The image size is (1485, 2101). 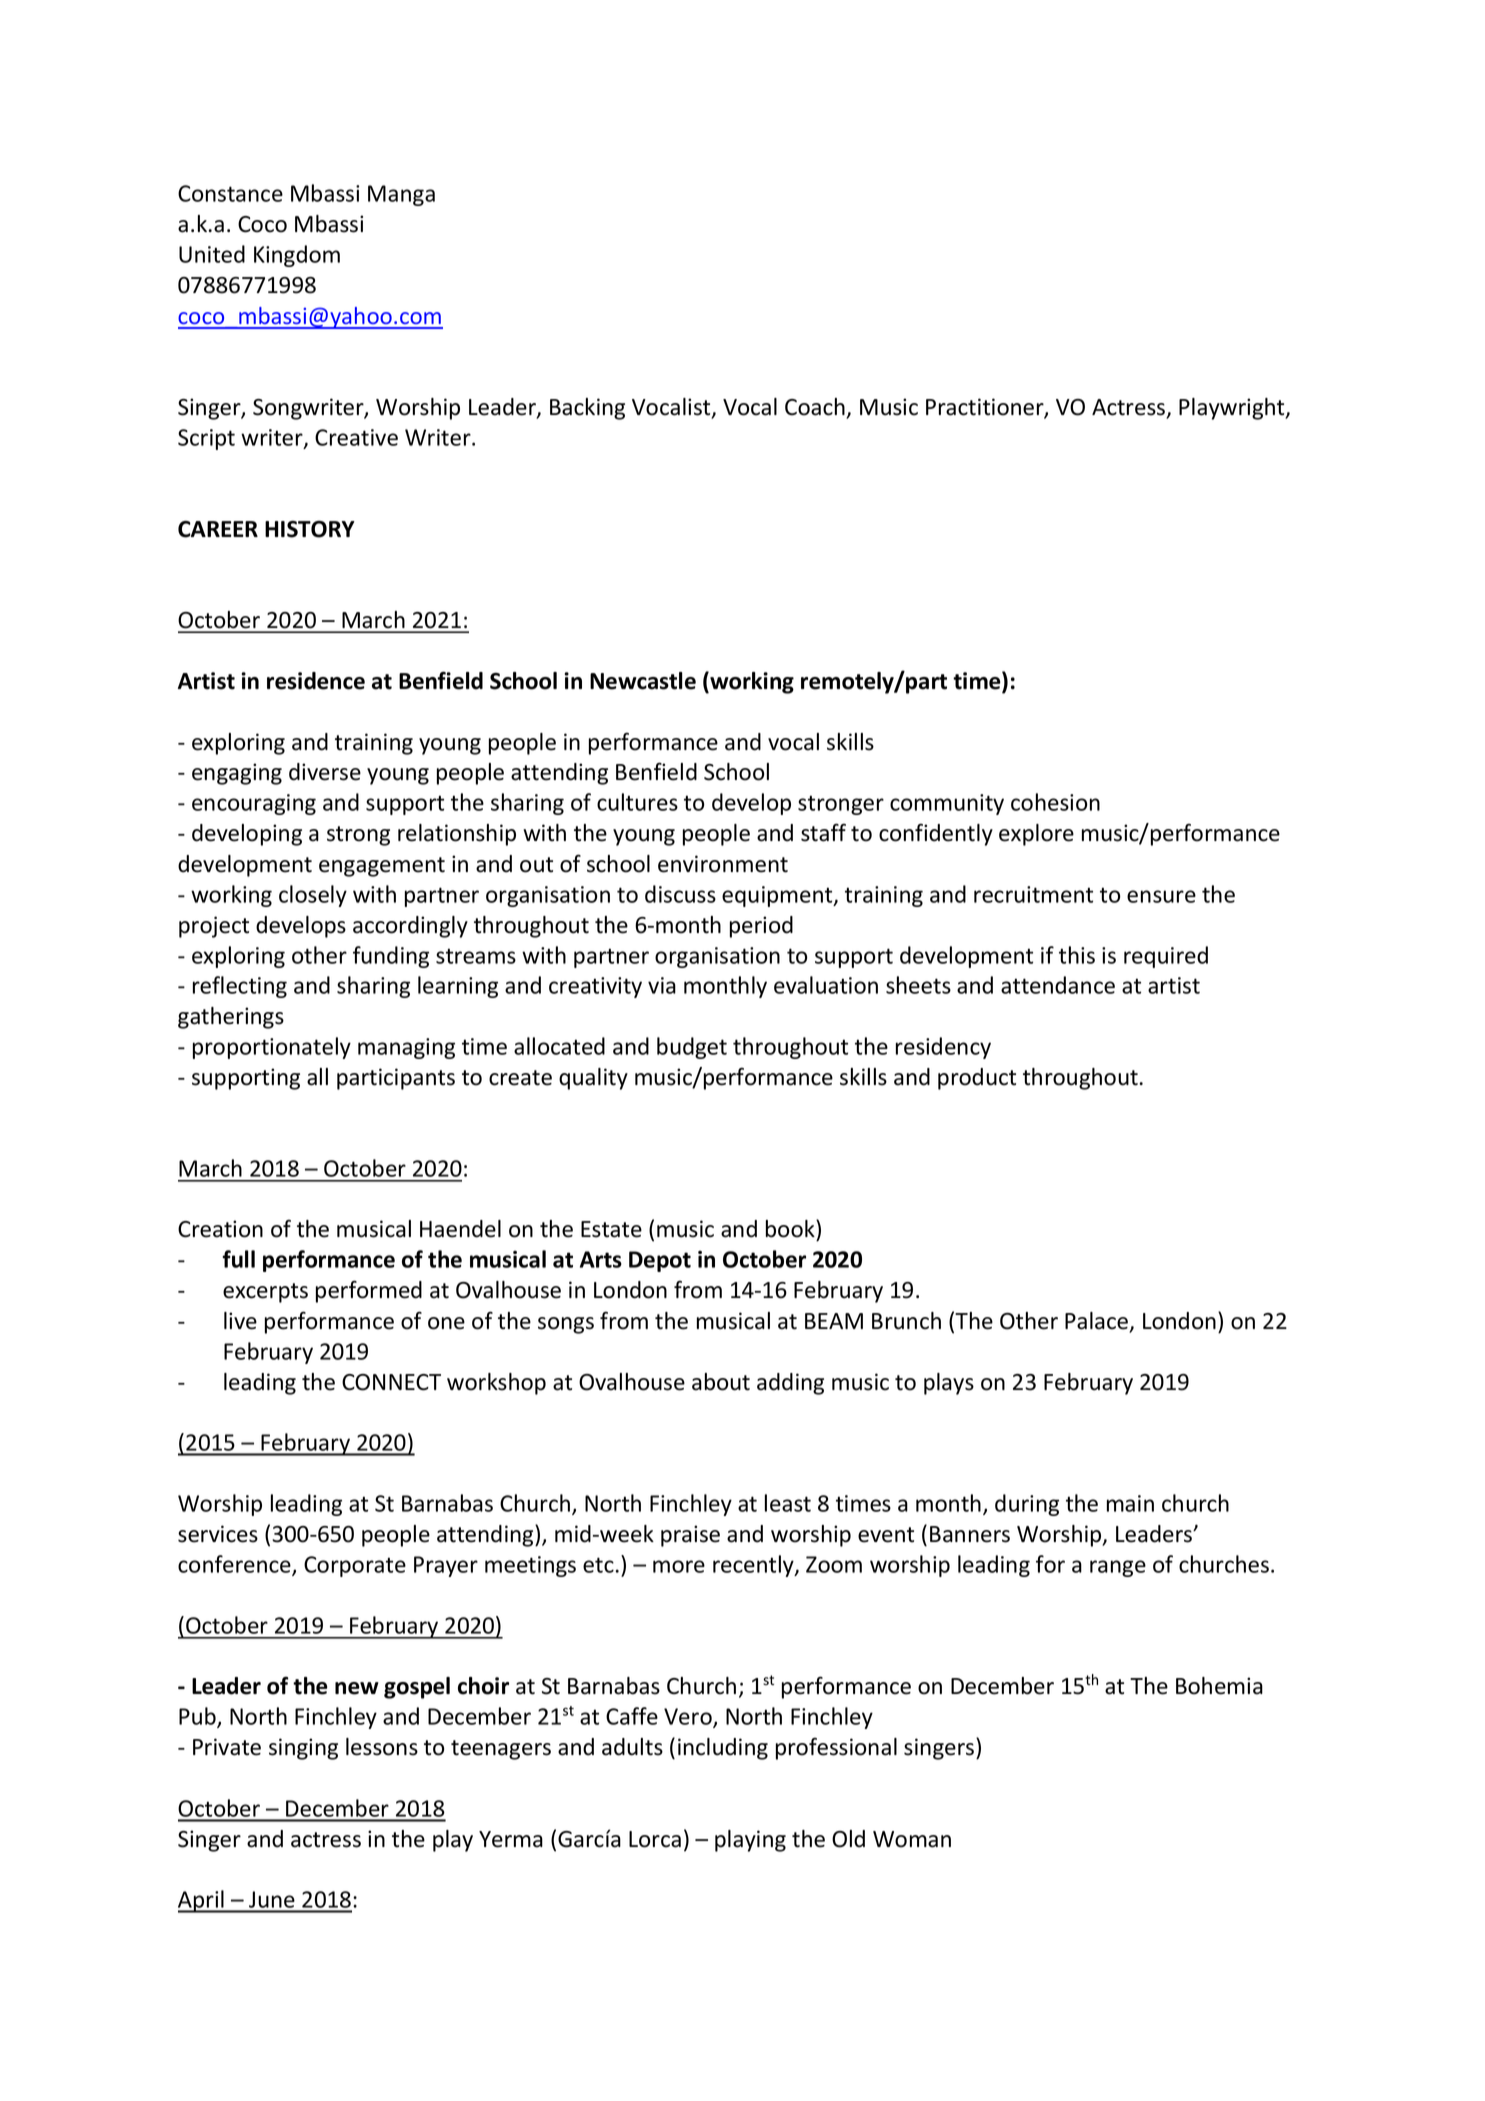 I want to click on Backing, so click(x=587, y=409).
